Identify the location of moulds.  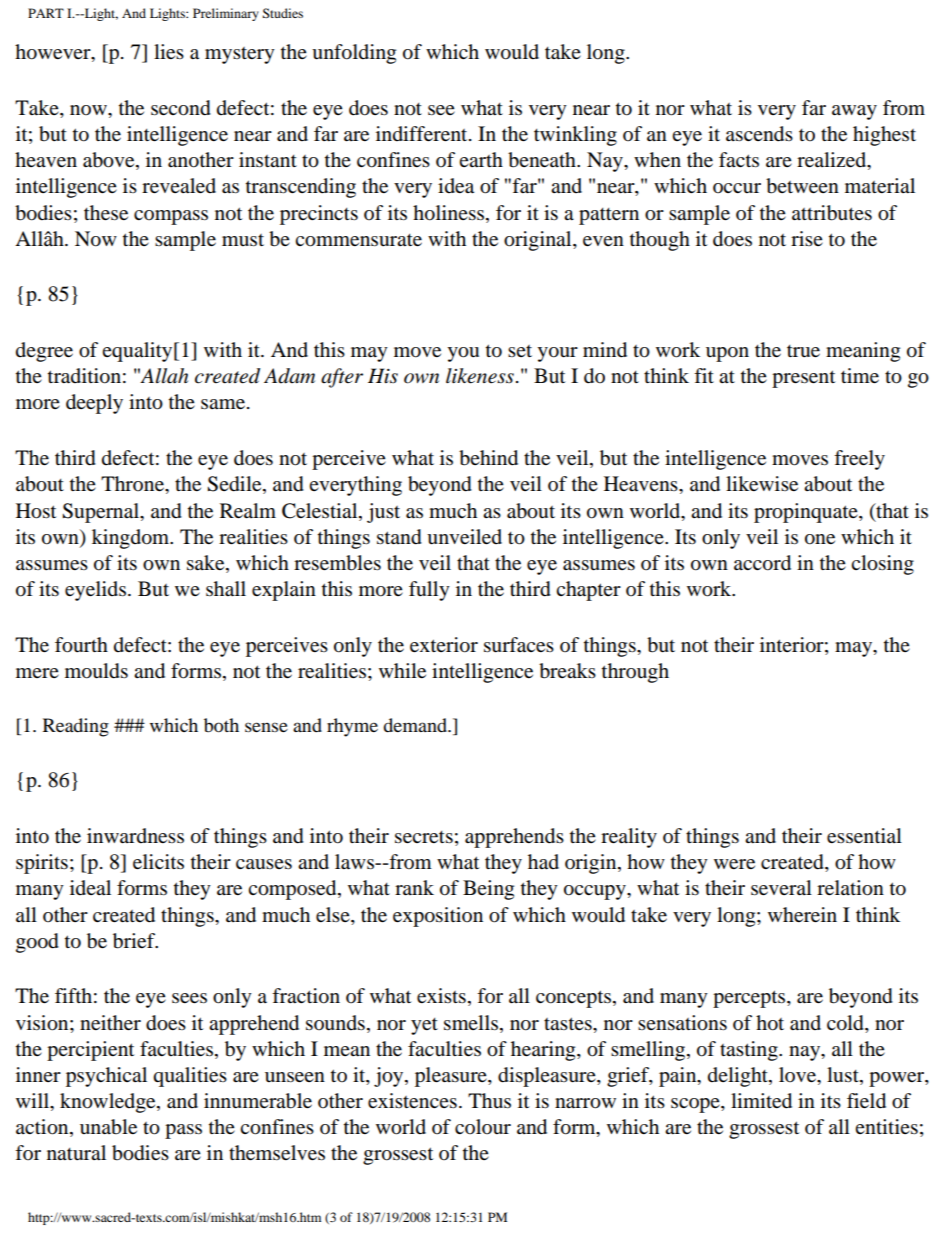
(96, 671).
